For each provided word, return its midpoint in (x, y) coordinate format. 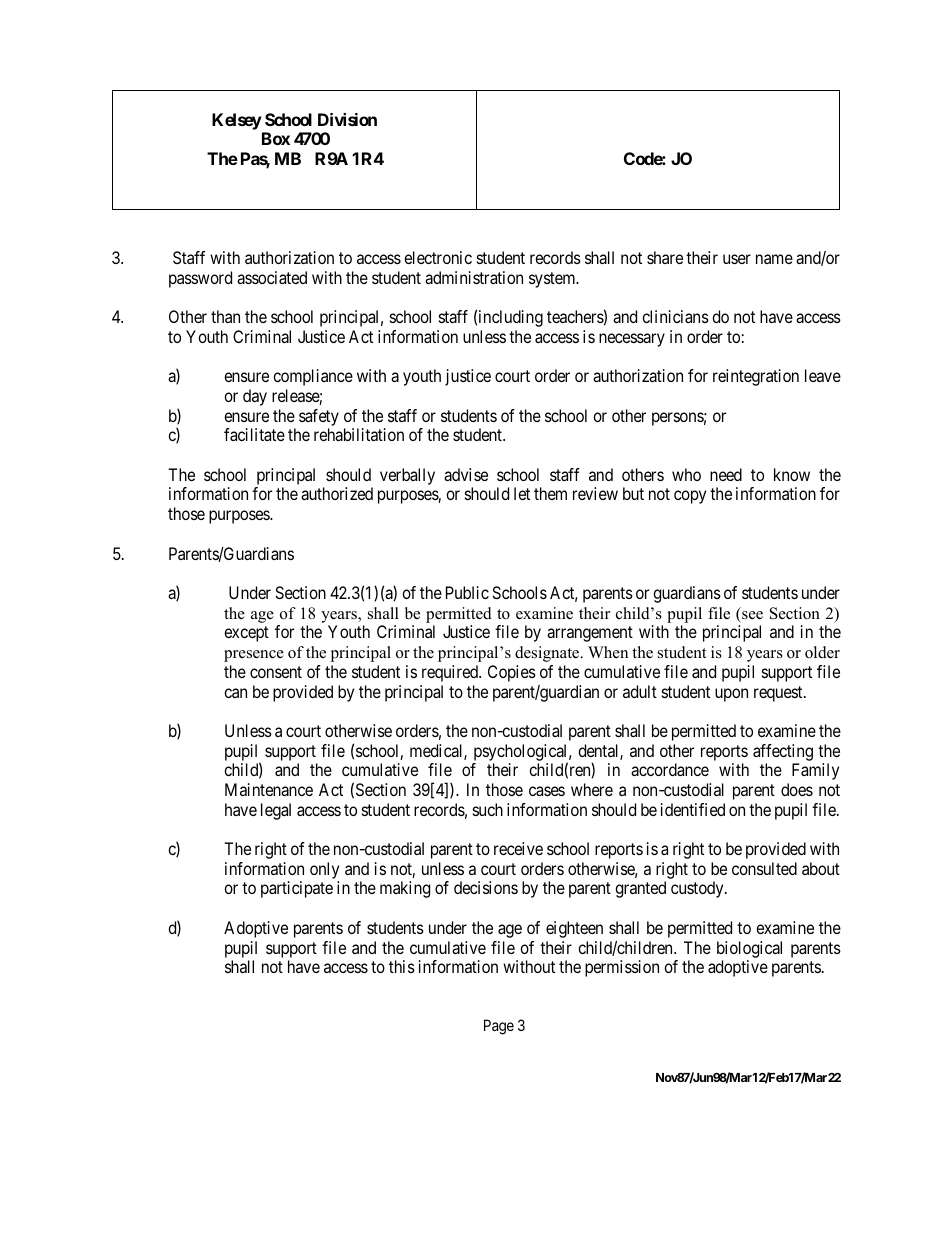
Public (467, 592)
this (402, 966)
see (752, 615)
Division (347, 119)
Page (499, 1027)
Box (276, 138)
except (246, 634)
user (737, 259)
